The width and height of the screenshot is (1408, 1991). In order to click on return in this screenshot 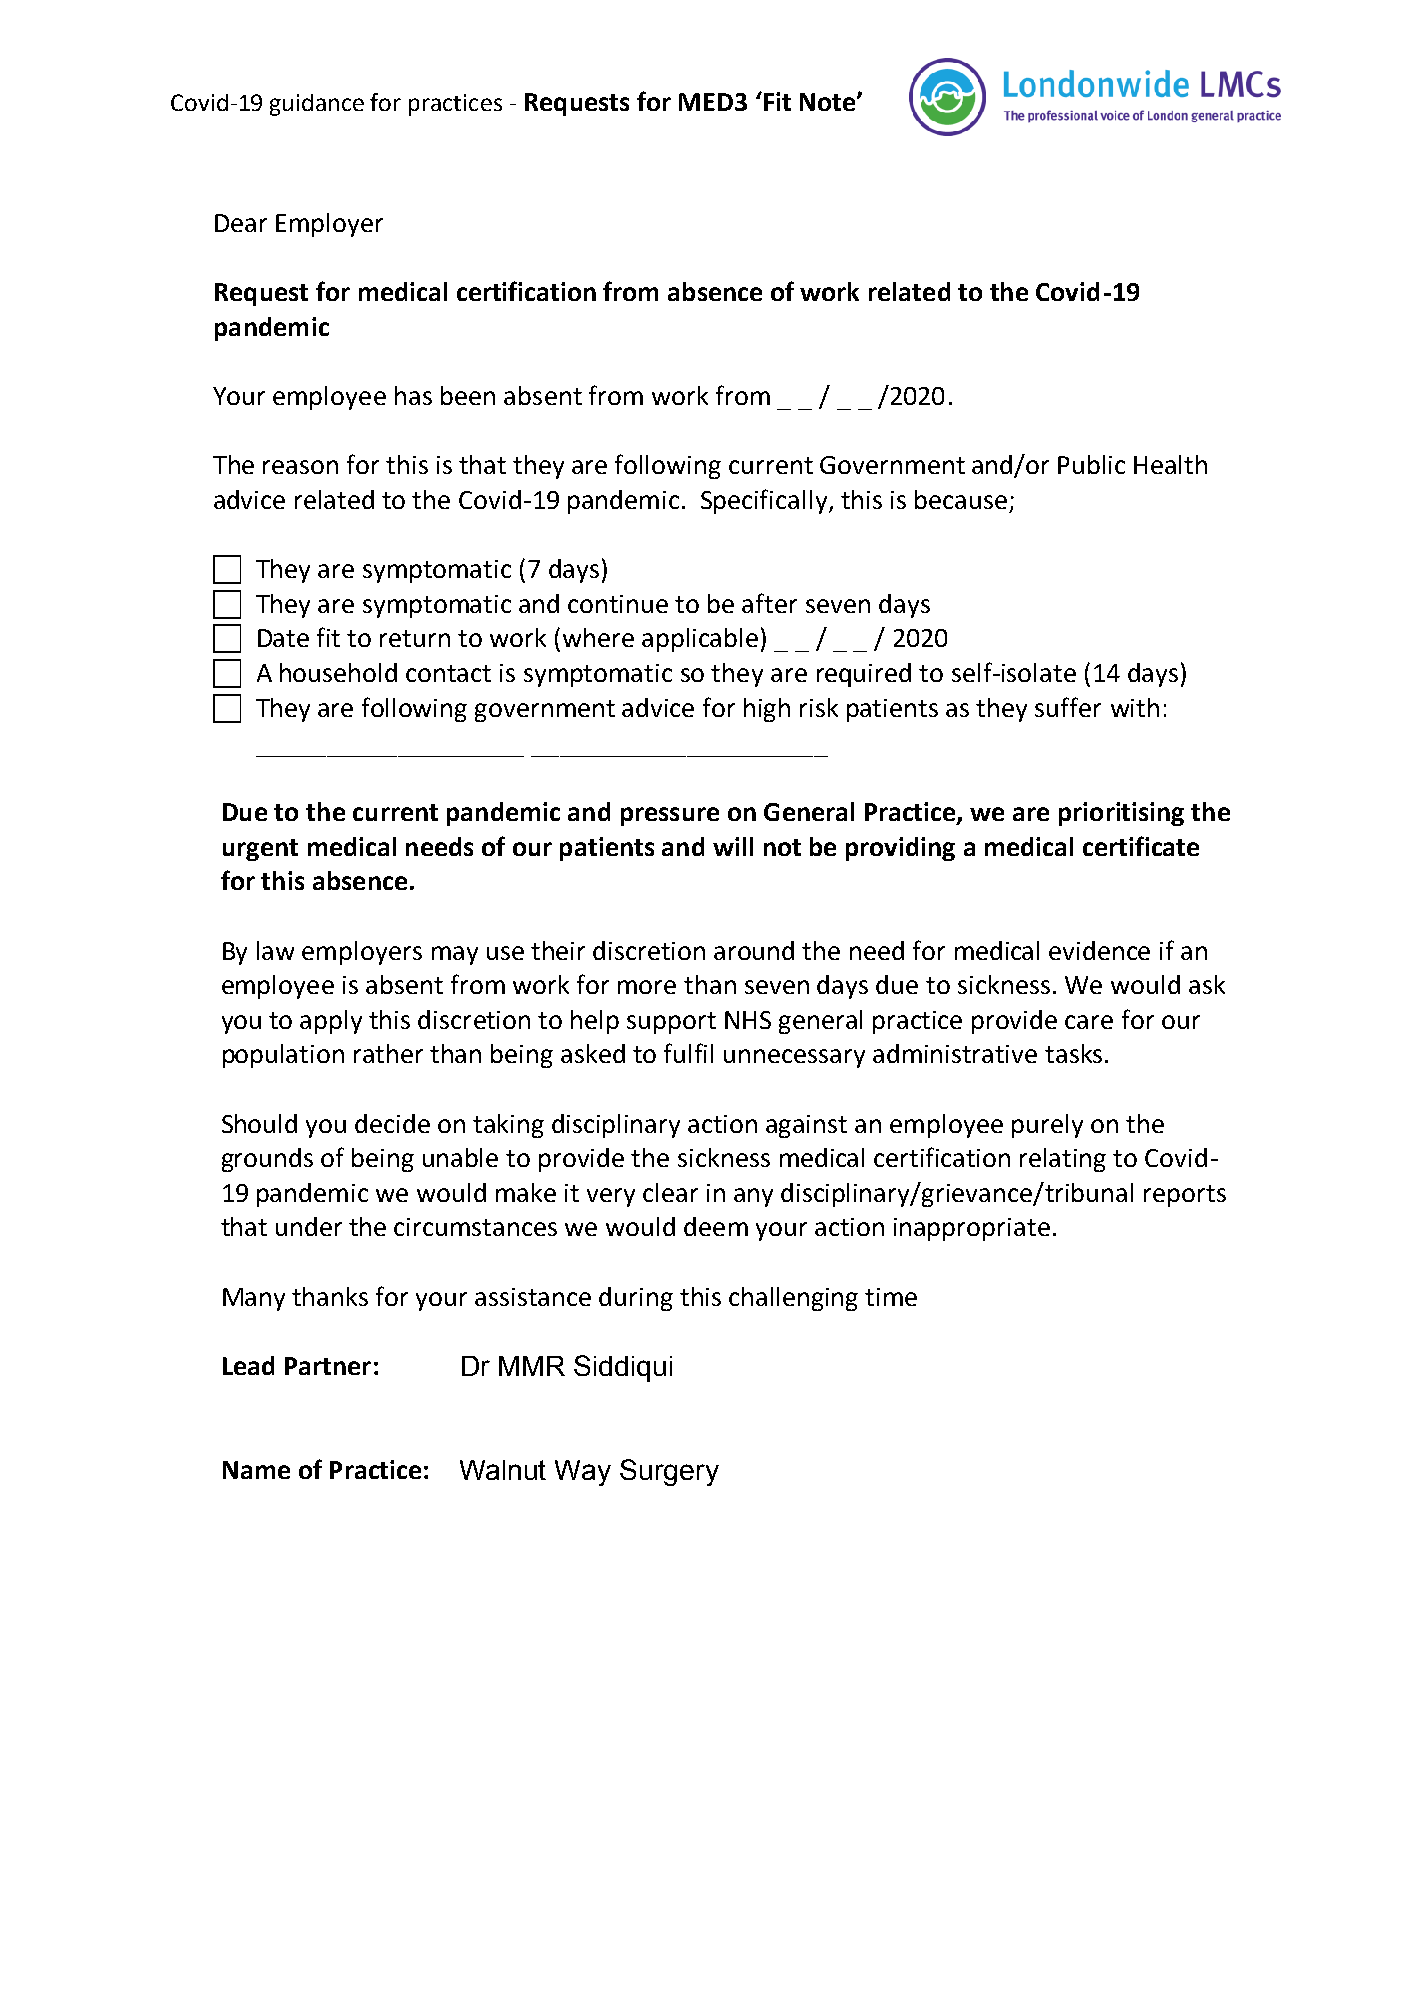, I will do `click(415, 638)`.
